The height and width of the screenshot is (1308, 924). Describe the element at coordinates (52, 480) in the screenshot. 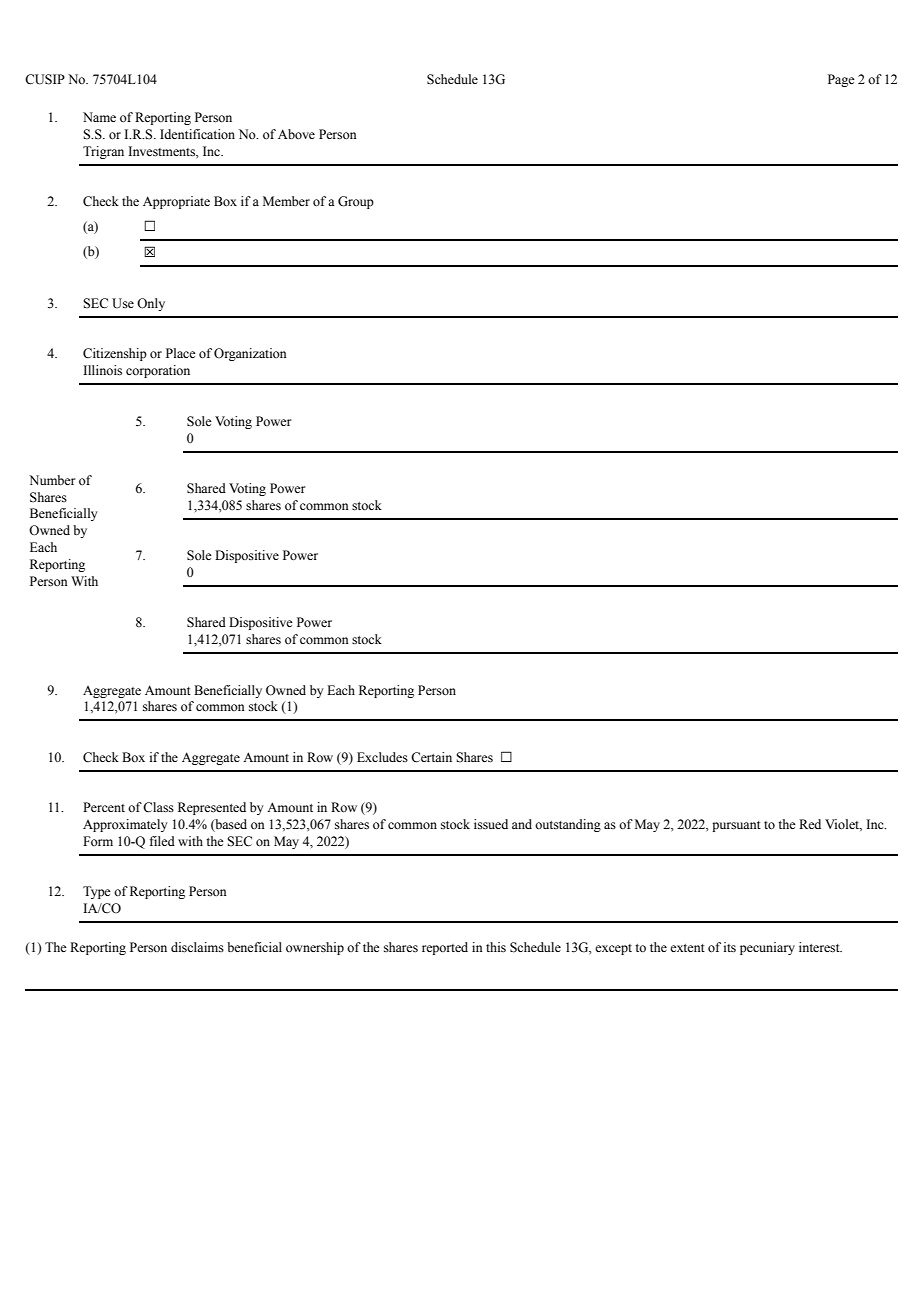

I see `Number` at that location.
